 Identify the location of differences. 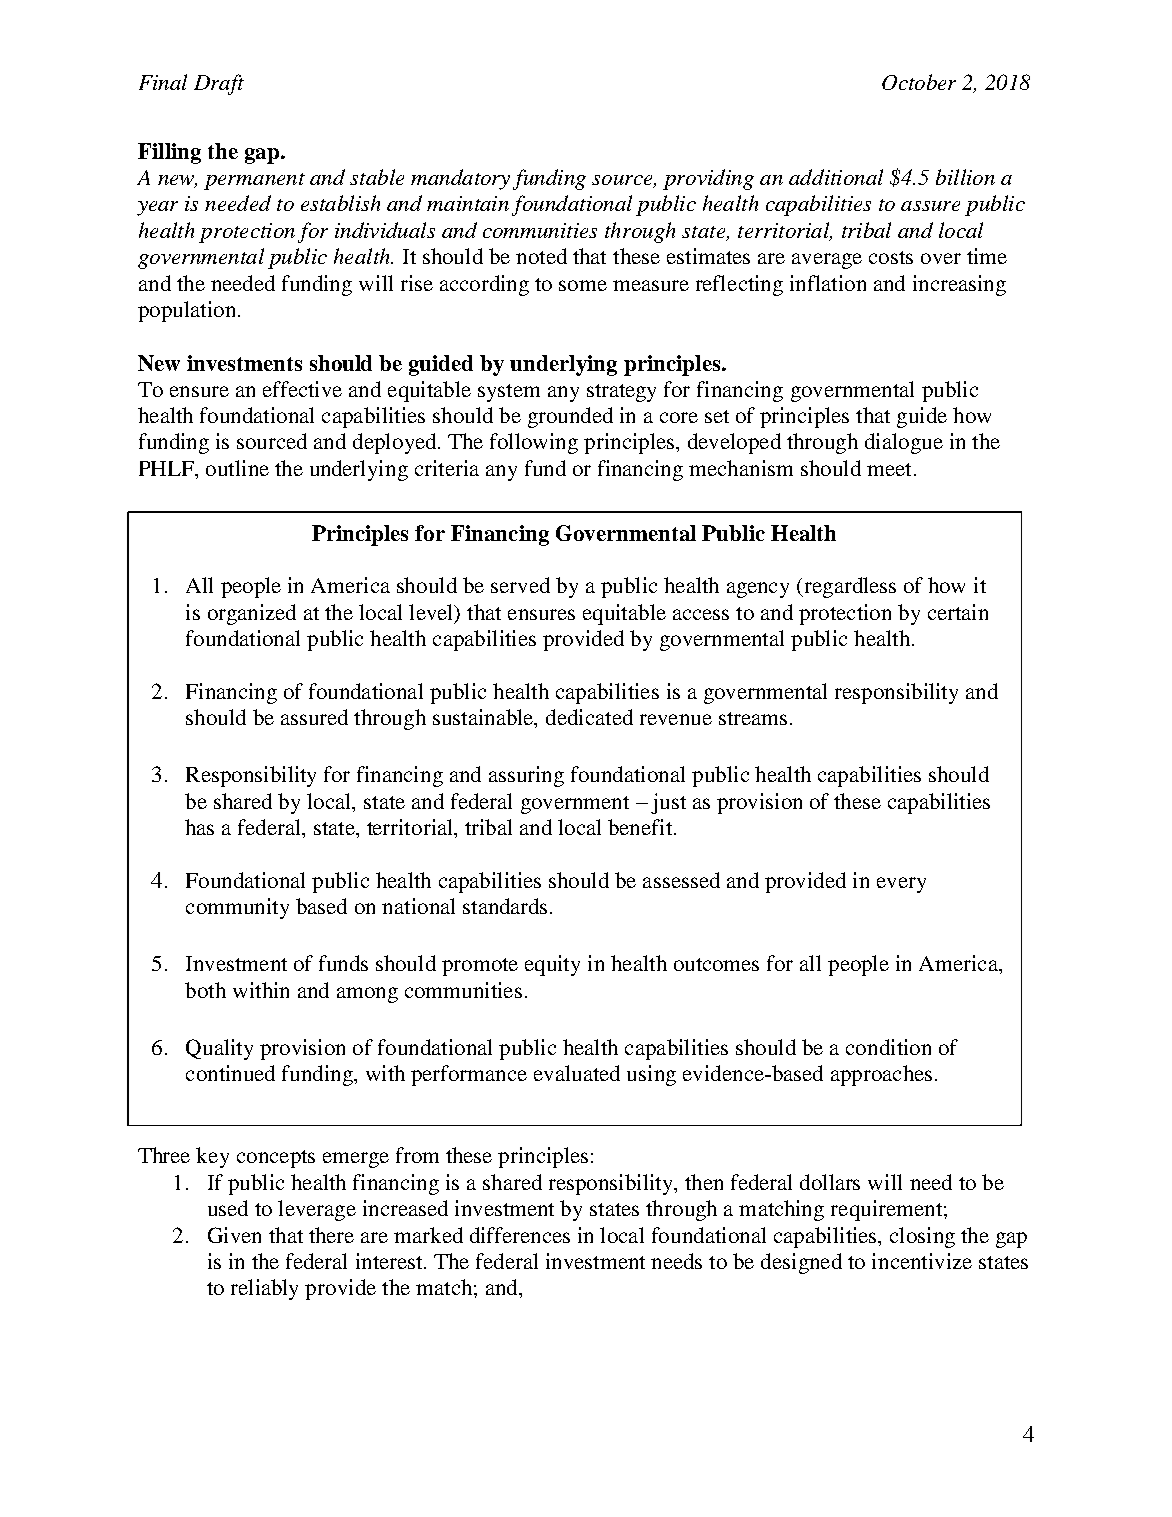
(520, 1235).
